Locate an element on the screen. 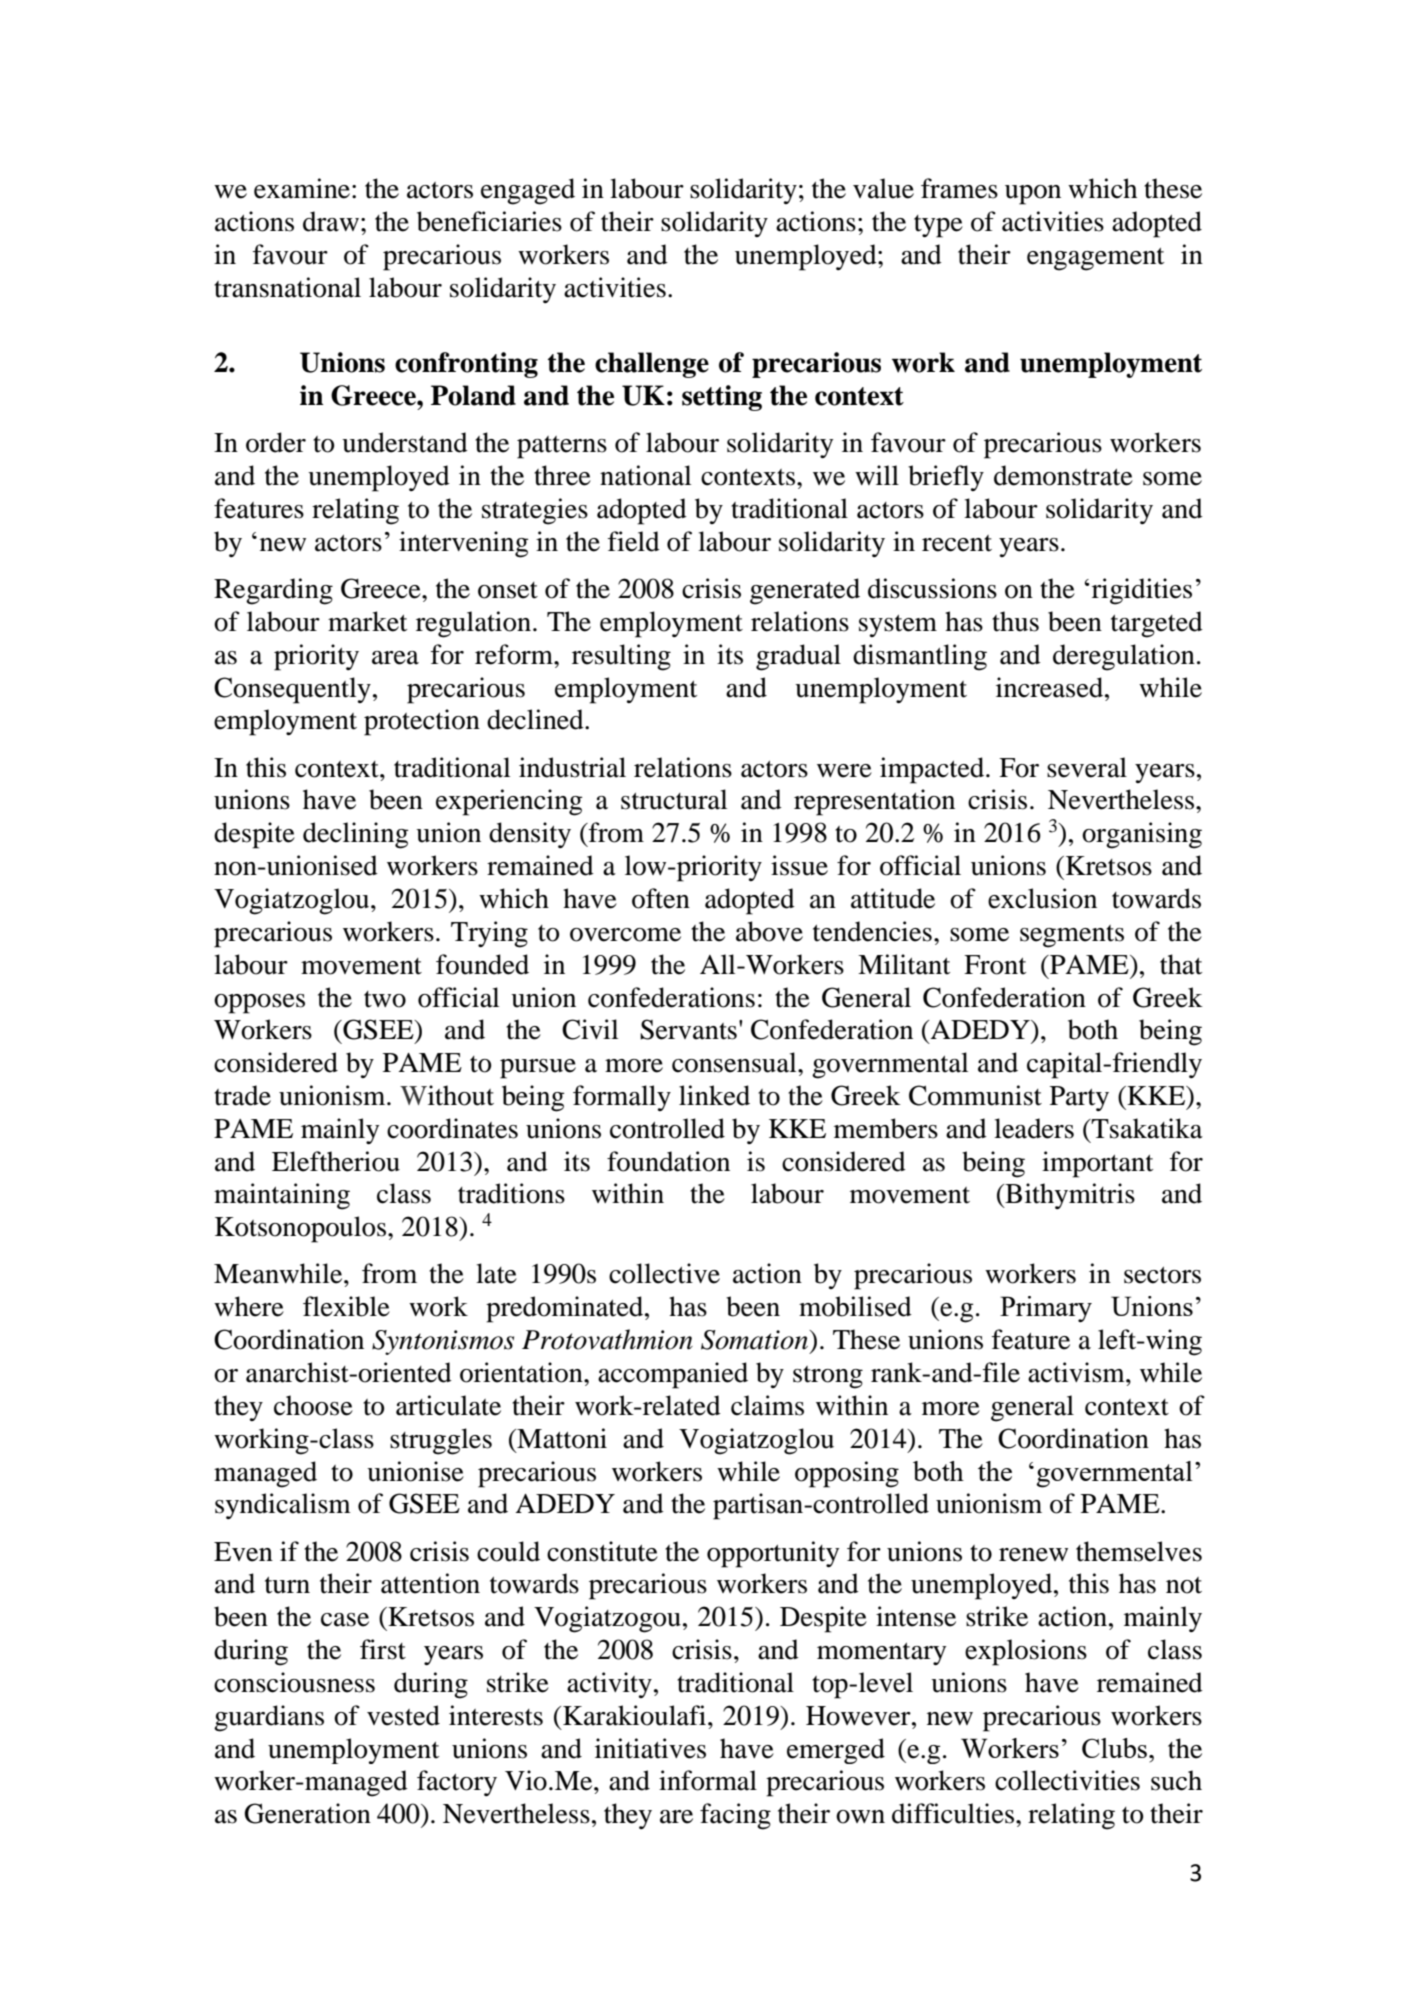 This screenshot has width=1417, height=2004. important is located at coordinates (1097, 1164).
